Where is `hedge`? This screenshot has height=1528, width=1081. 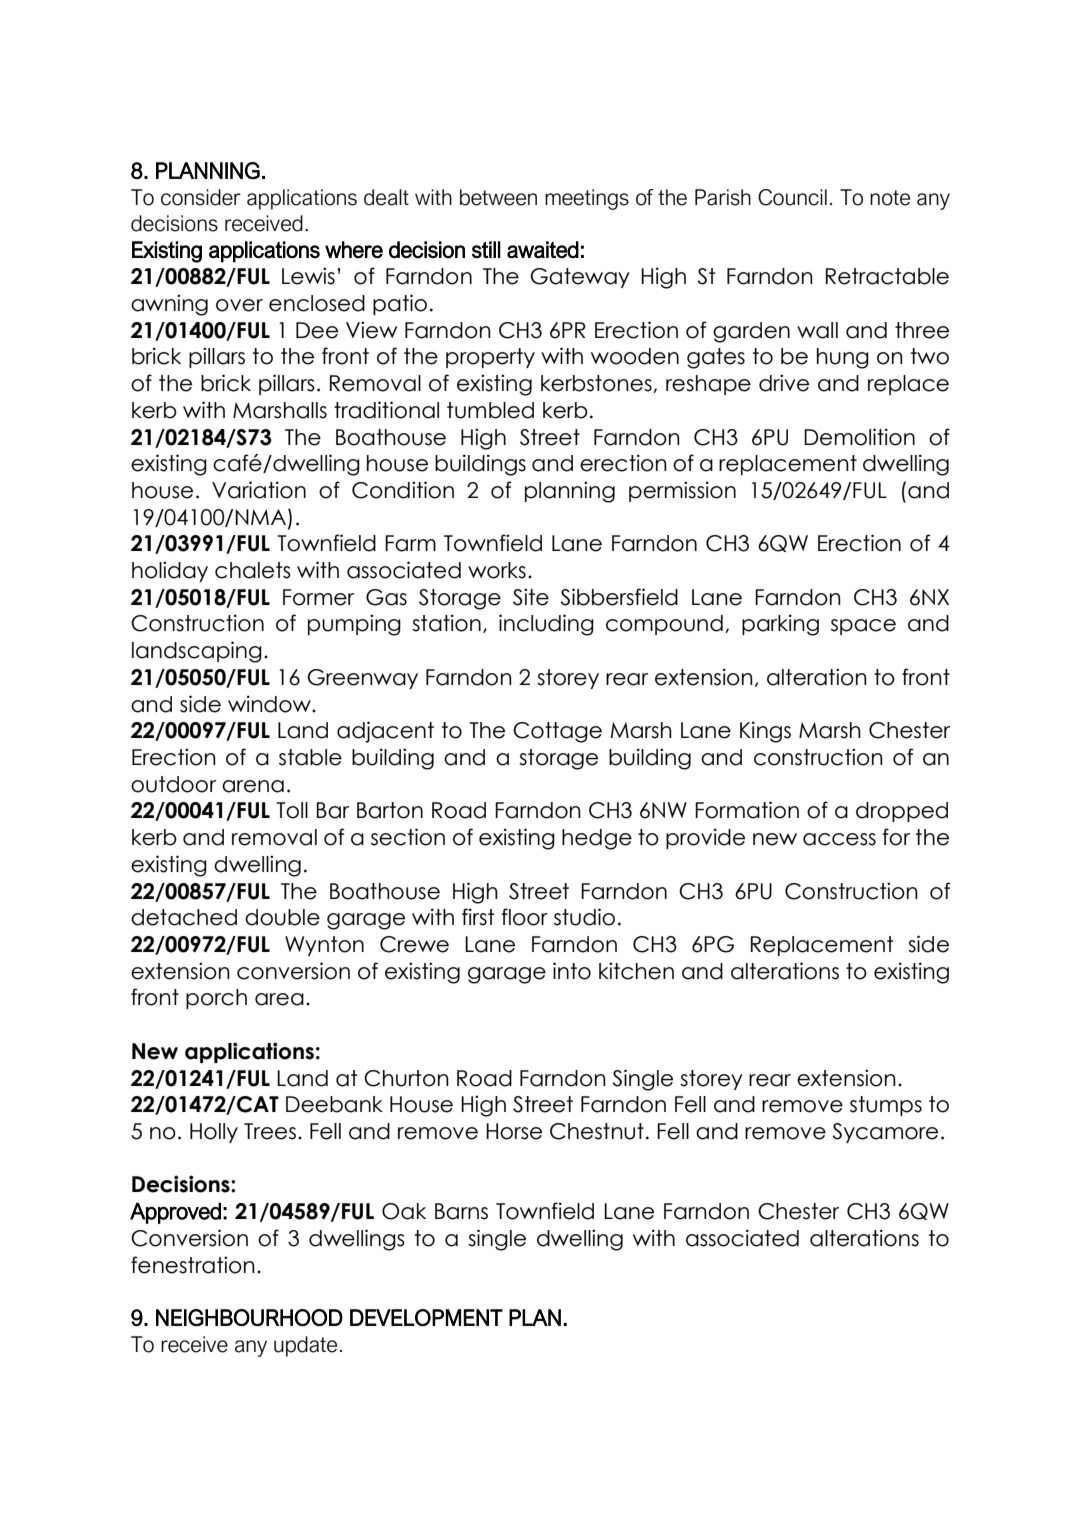 hedge is located at coordinates (597, 839).
